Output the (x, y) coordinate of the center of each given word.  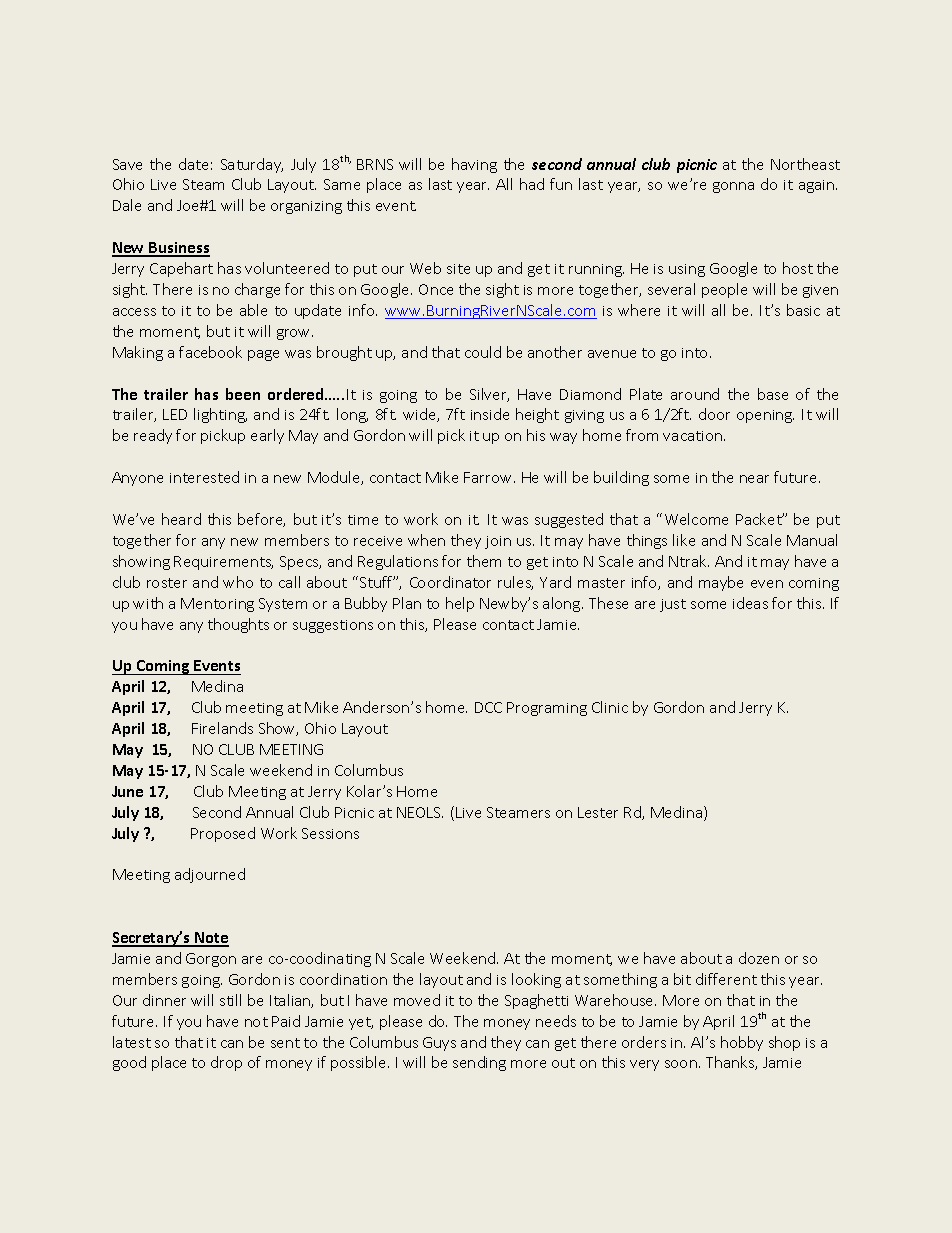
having (474, 165)
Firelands (222, 728)
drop (226, 1063)
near (754, 479)
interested (204, 477)
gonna (733, 187)
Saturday (252, 165)
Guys (439, 1044)
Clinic (610, 707)
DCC (488, 707)
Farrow (489, 477)
